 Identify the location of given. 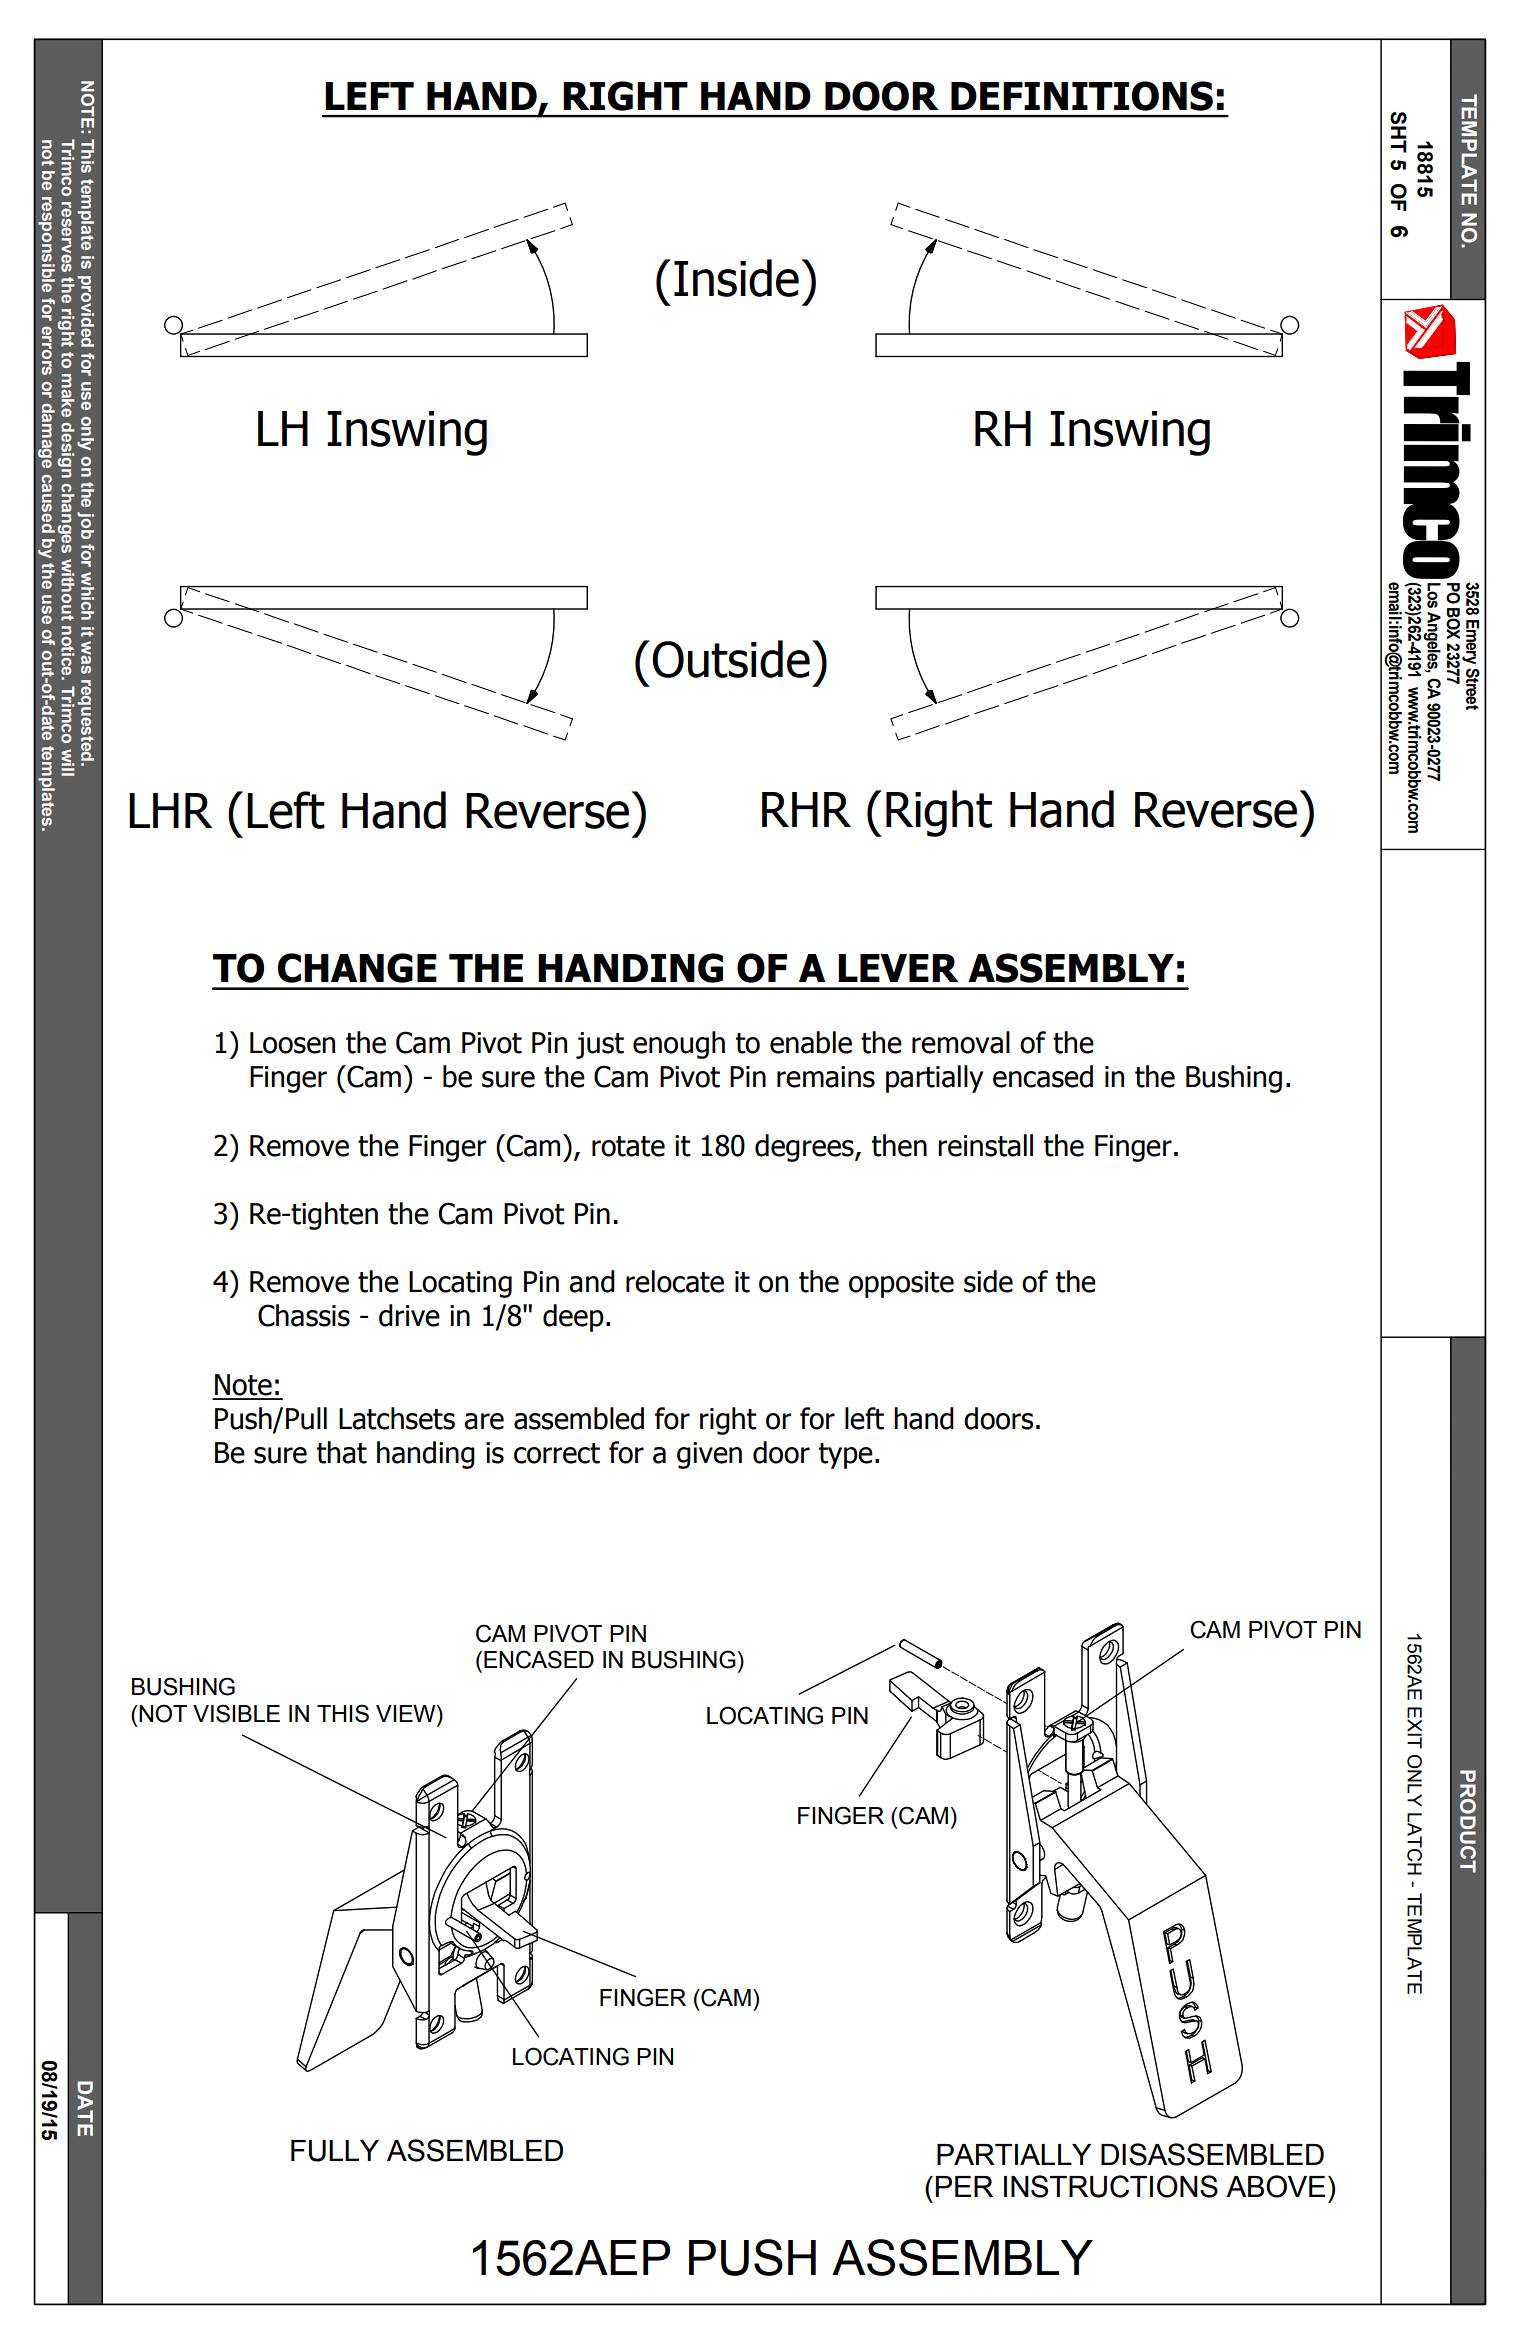
(709, 1455).
